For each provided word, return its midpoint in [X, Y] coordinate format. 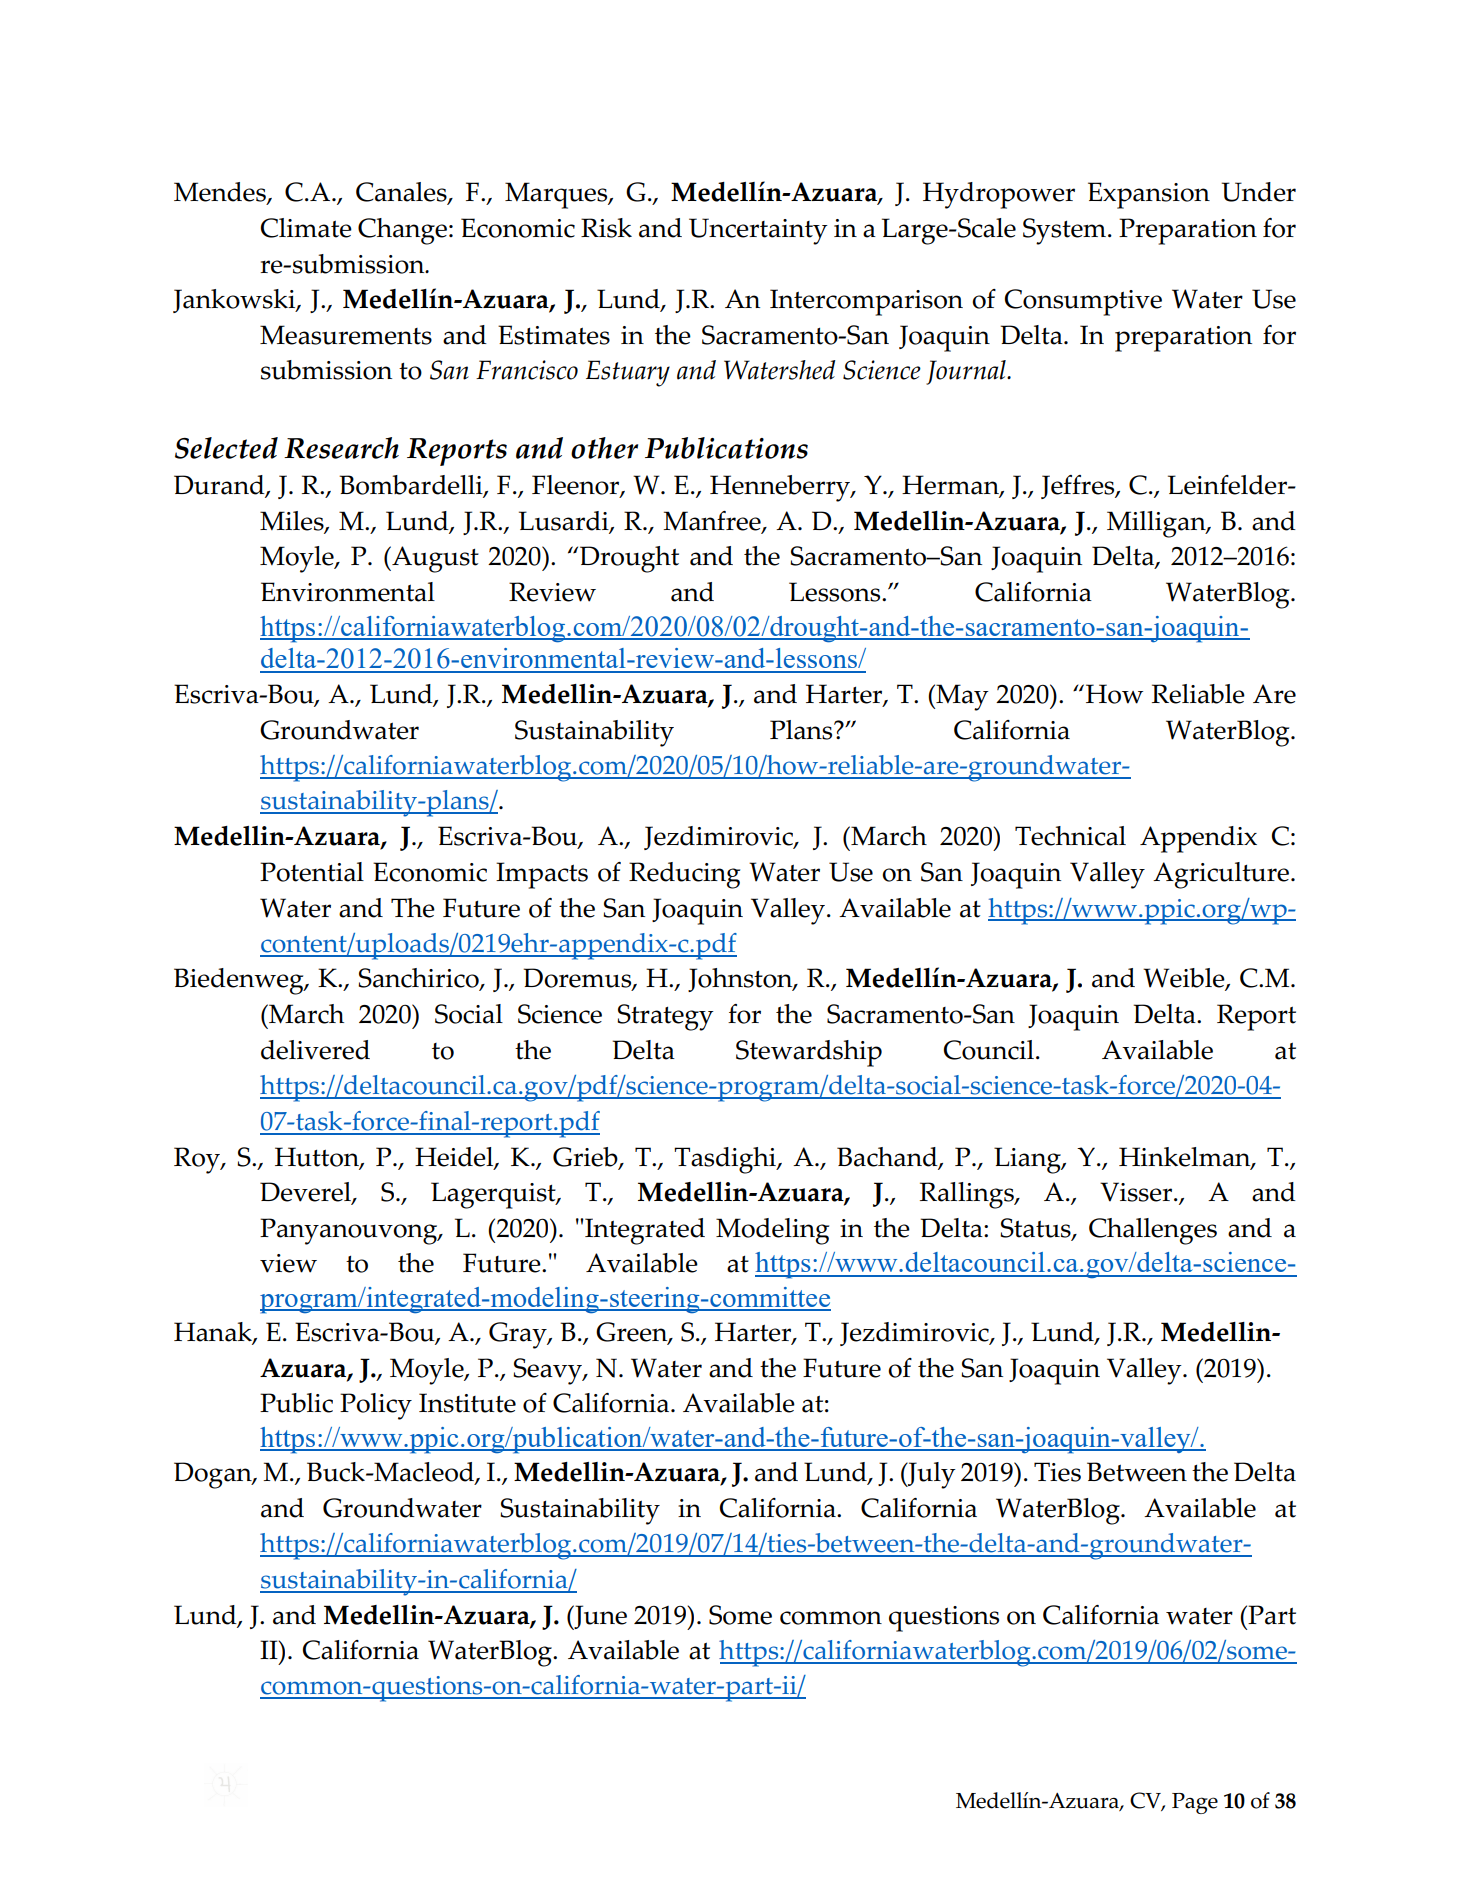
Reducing [684, 875]
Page [1195, 1803]
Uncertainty [758, 231]
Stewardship [809, 1053]
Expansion [1149, 195]
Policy [376, 1406]
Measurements [346, 335]
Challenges [1153, 1231]
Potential [312, 872]
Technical [1070, 836]
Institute [467, 1403]
